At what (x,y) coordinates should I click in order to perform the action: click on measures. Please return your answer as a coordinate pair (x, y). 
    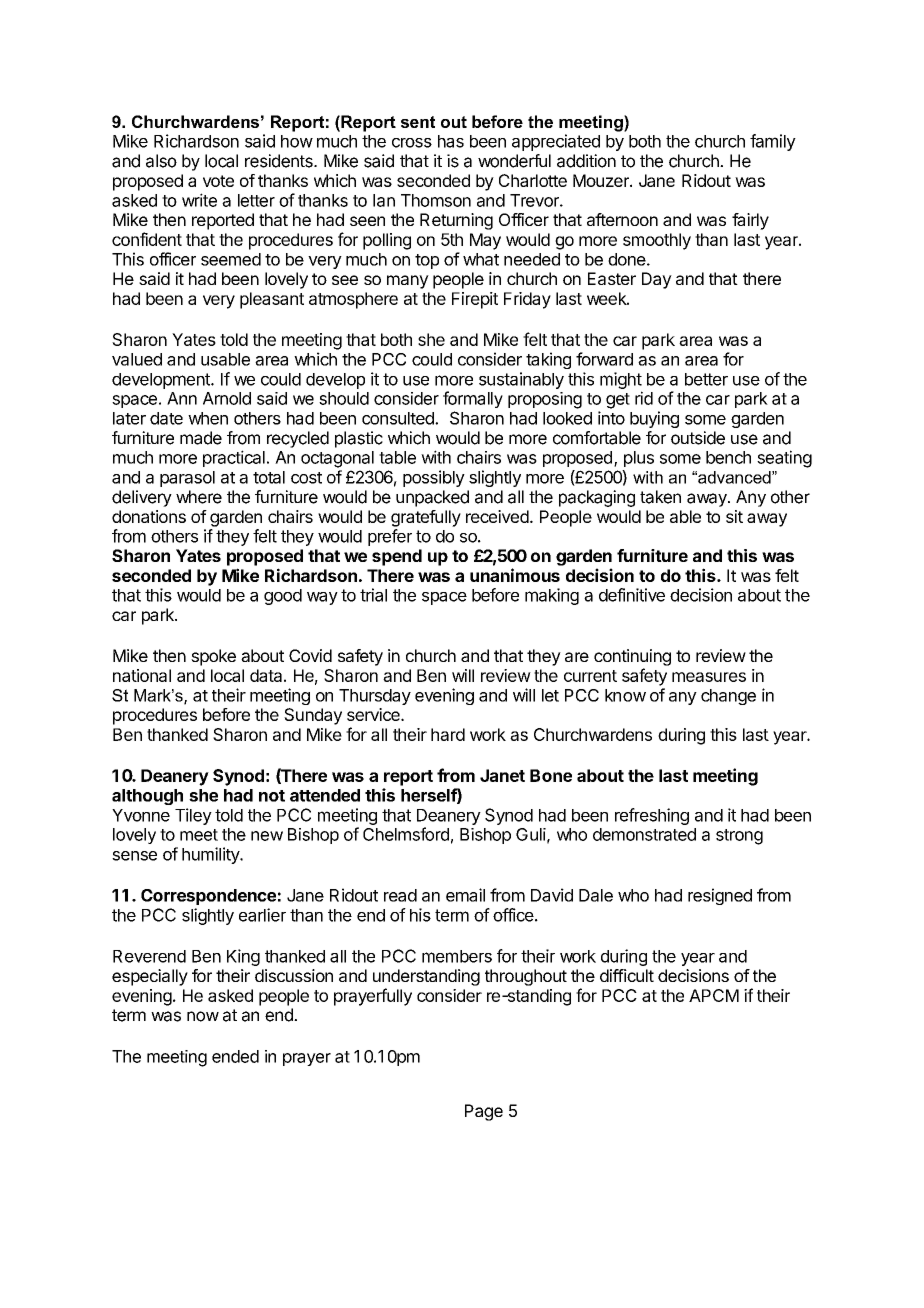
    Looking at the image, I should click on (709, 677).
